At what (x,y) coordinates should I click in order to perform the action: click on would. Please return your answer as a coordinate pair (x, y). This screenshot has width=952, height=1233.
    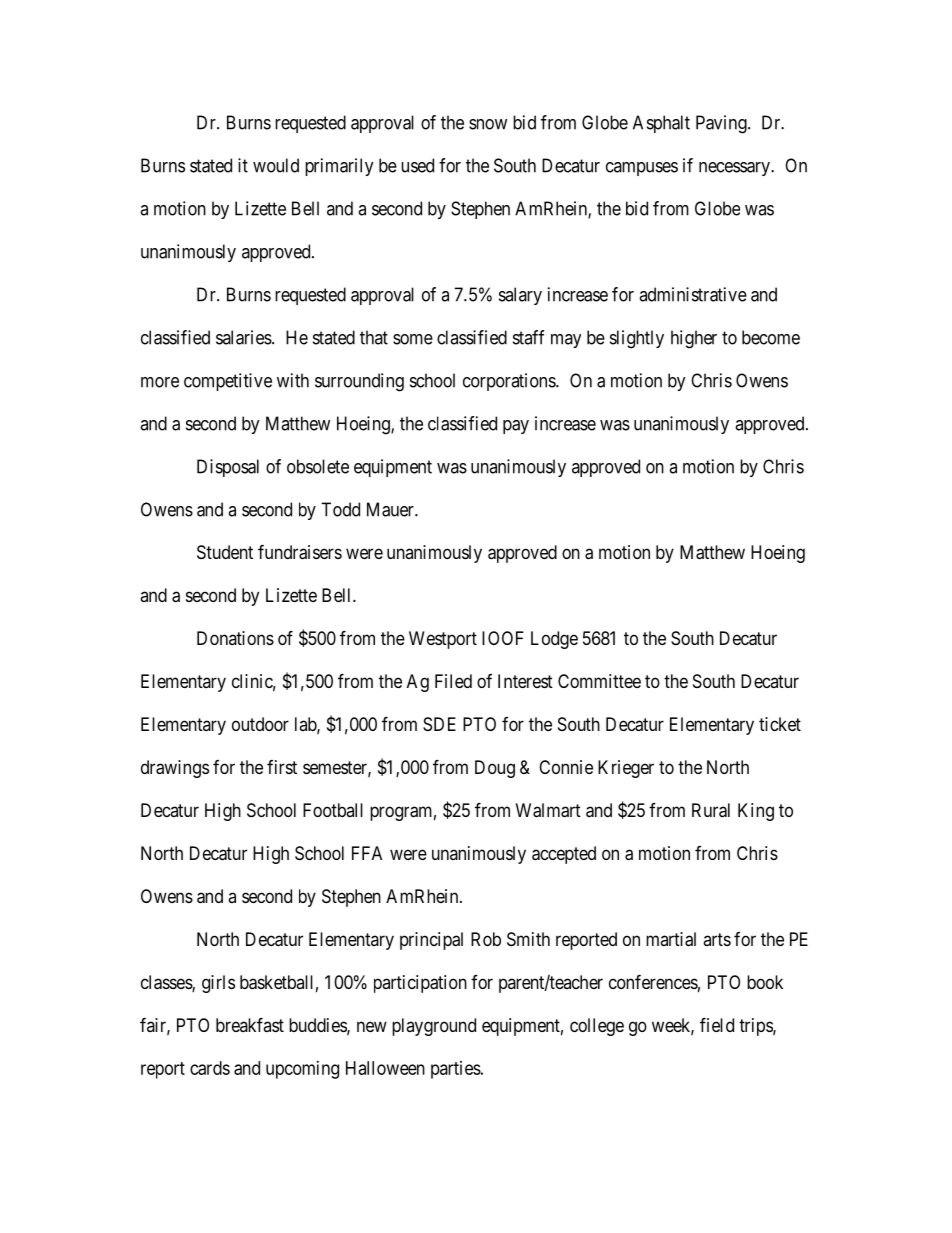
    Looking at the image, I should click on (276, 165).
